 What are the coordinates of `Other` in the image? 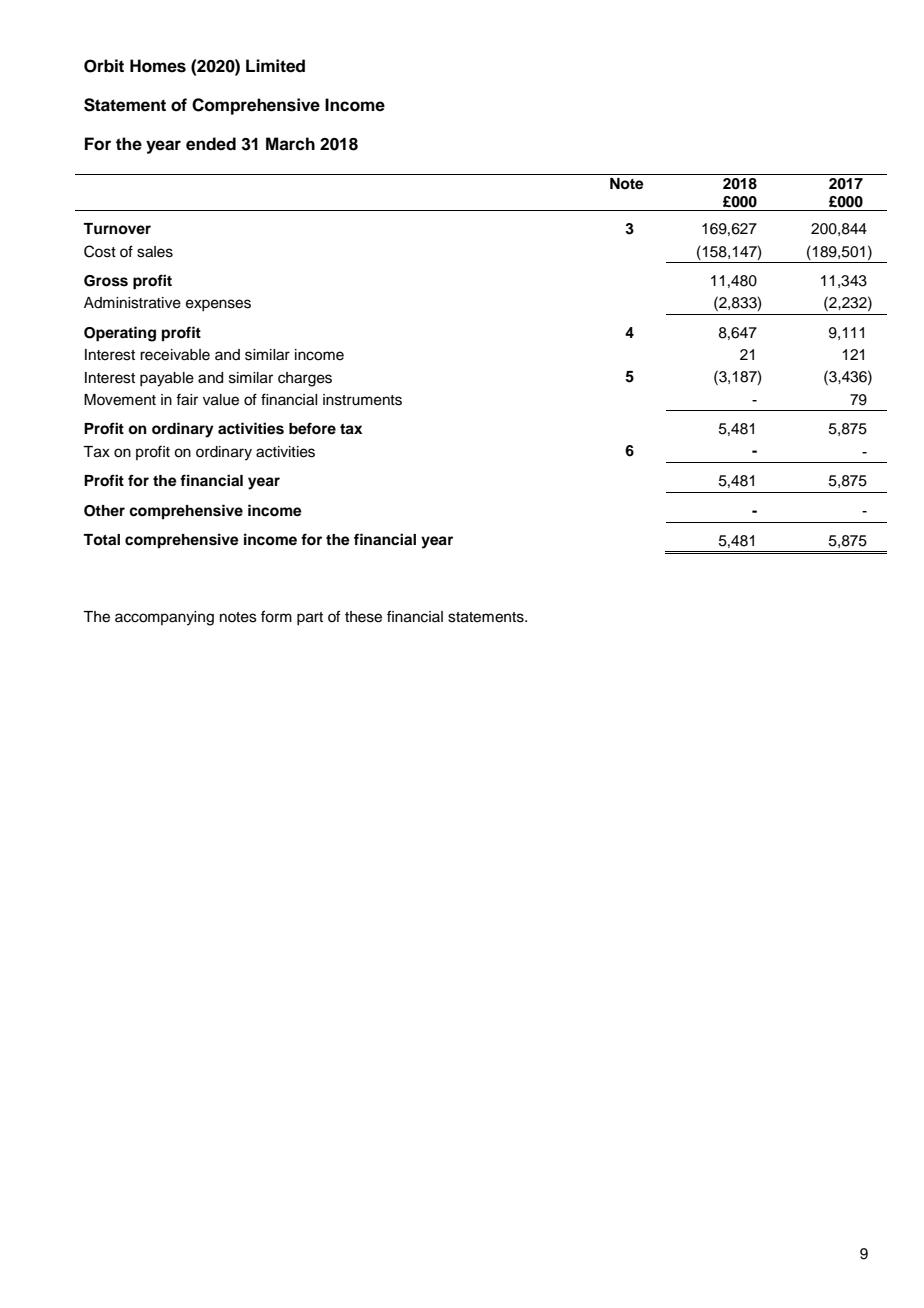 It's located at (104, 511).
